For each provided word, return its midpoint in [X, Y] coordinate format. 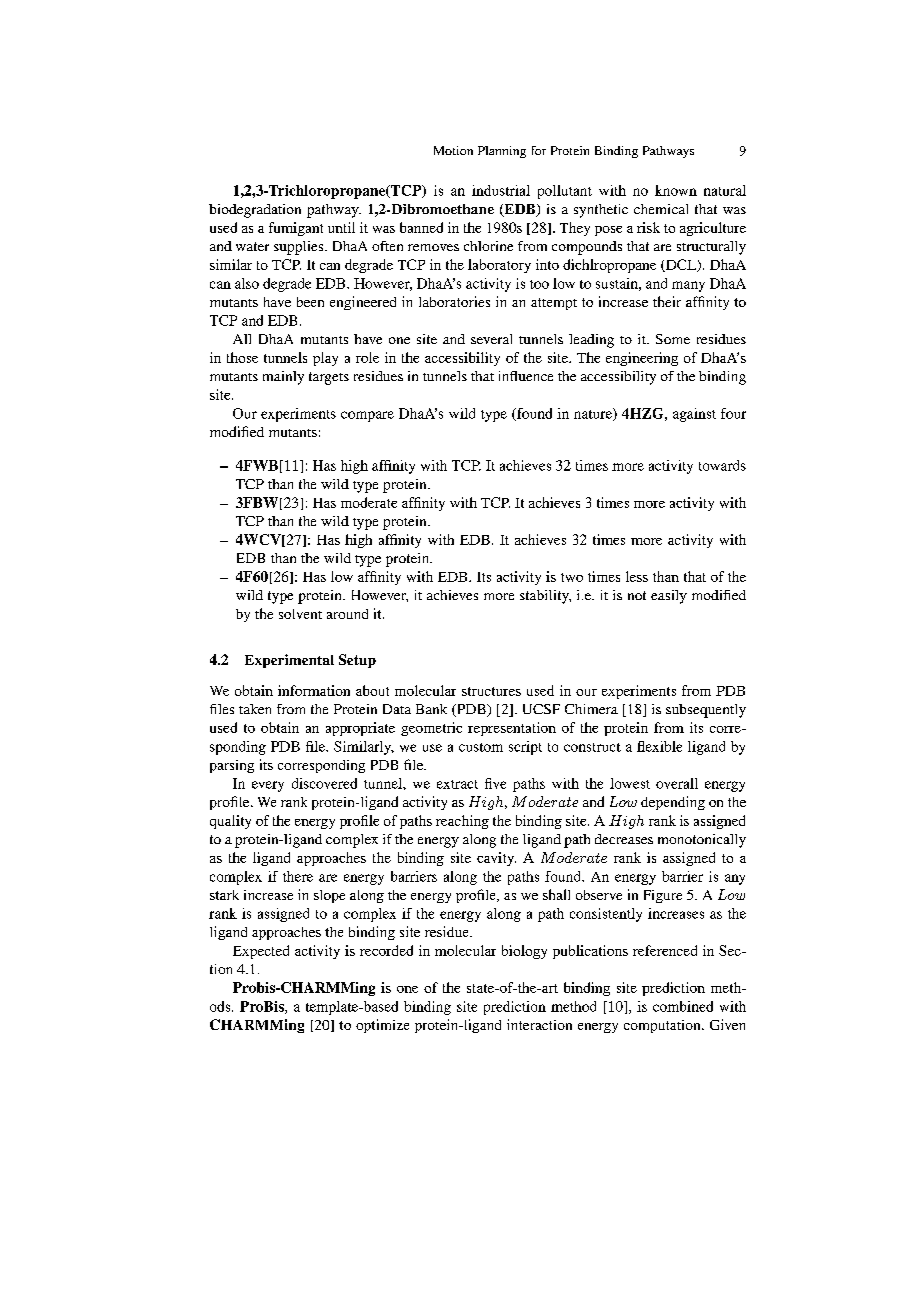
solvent [300, 614]
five [495, 783]
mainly [283, 378]
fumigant [296, 229]
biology [524, 952]
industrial [501, 190]
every [268, 786]
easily [669, 597]
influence [526, 376]
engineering [642, 359]
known [676, 190]
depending [673, 803]
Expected [261, 952]
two [572, 577]
